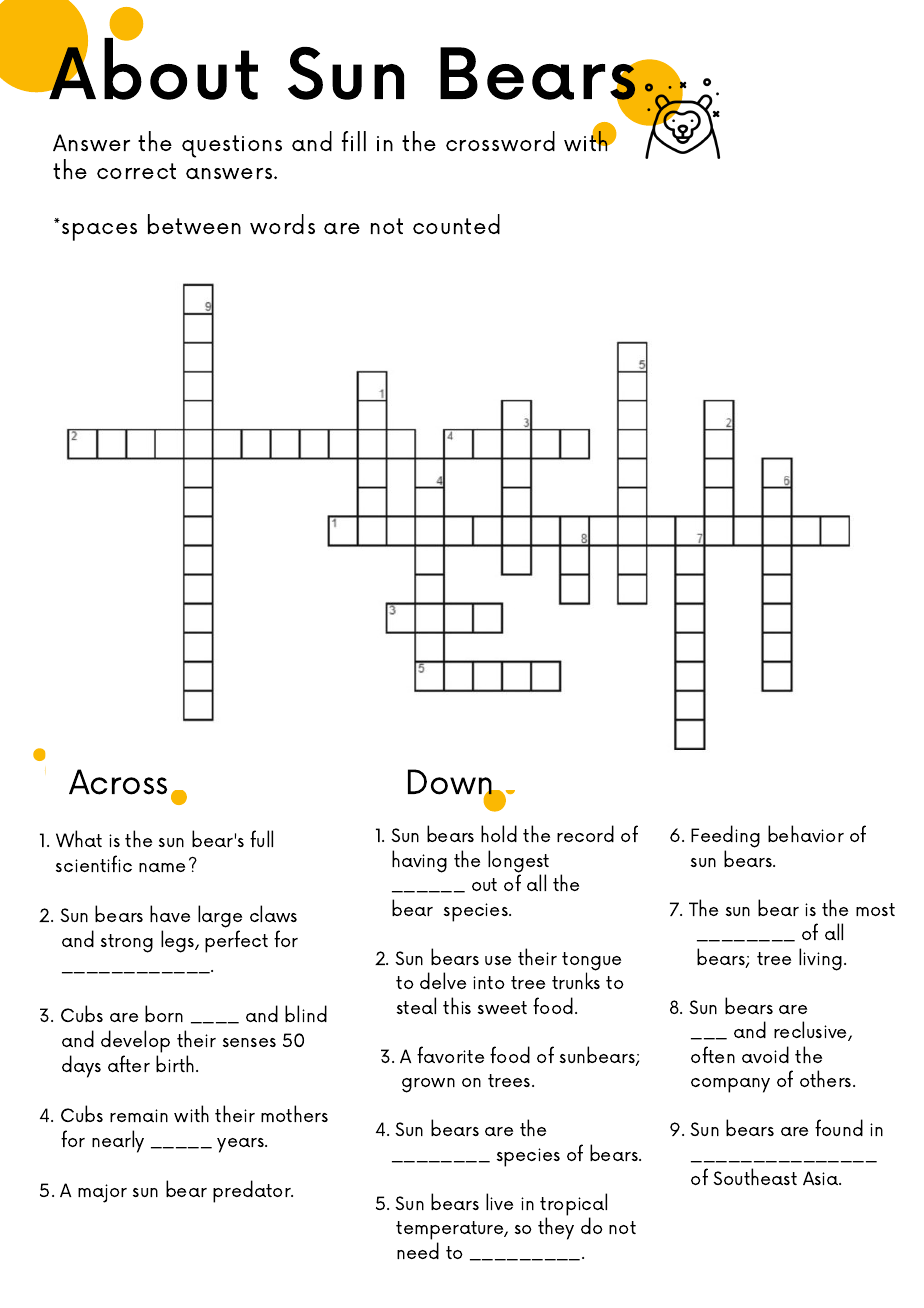  What do you see at coordinates (162, 867) in the screenshot?
I see `name` at bounding box center [162, 867].
